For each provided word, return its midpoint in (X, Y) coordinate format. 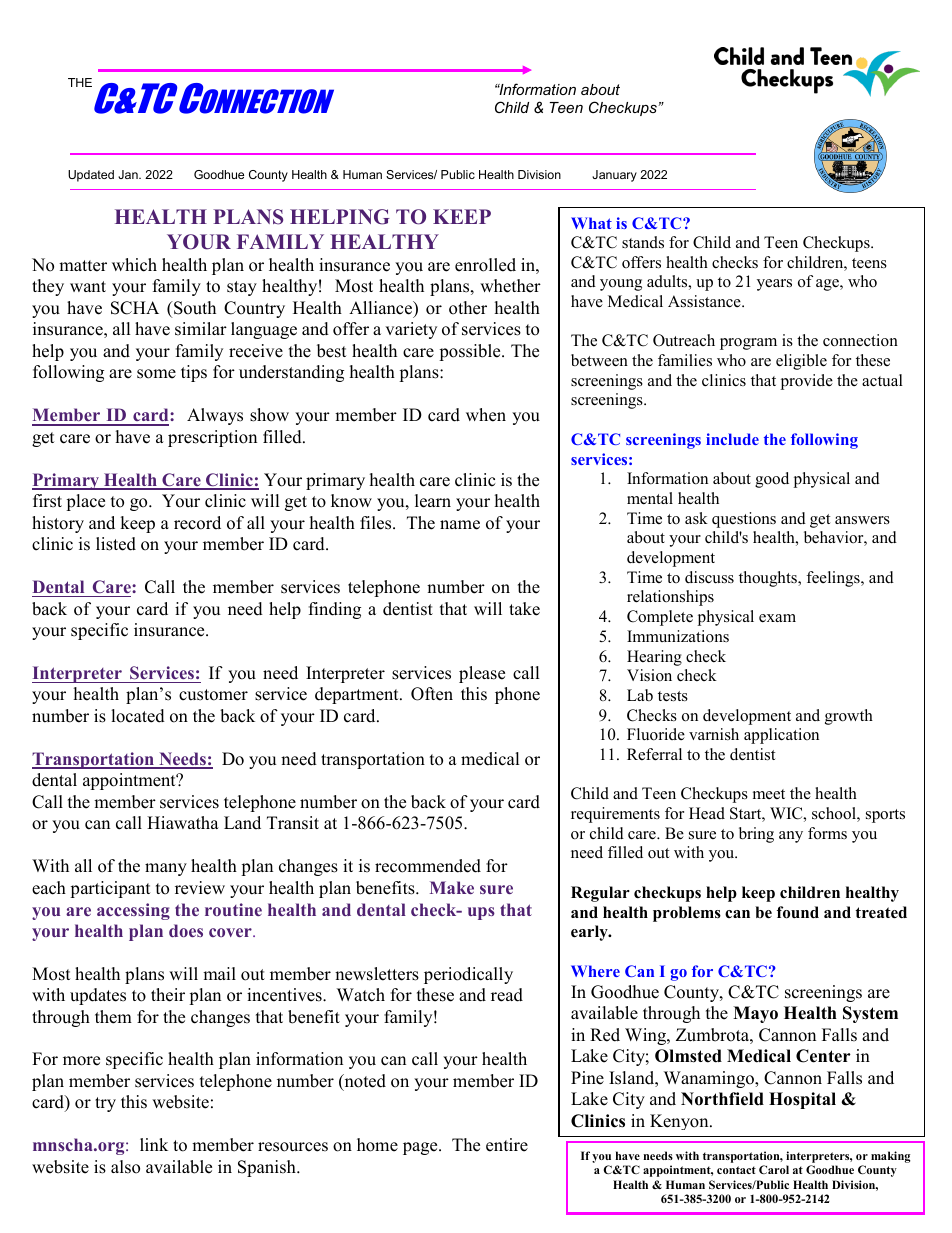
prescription (212, 438)
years (774, 285)
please (482, 674)
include (732, 439)
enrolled (485, 265)
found (798, 912)
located (138, 716)
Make (452, 887)
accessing (133, 911)
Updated (91, 176)
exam (777, 618)
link (154, 1144)
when (486, 415)
